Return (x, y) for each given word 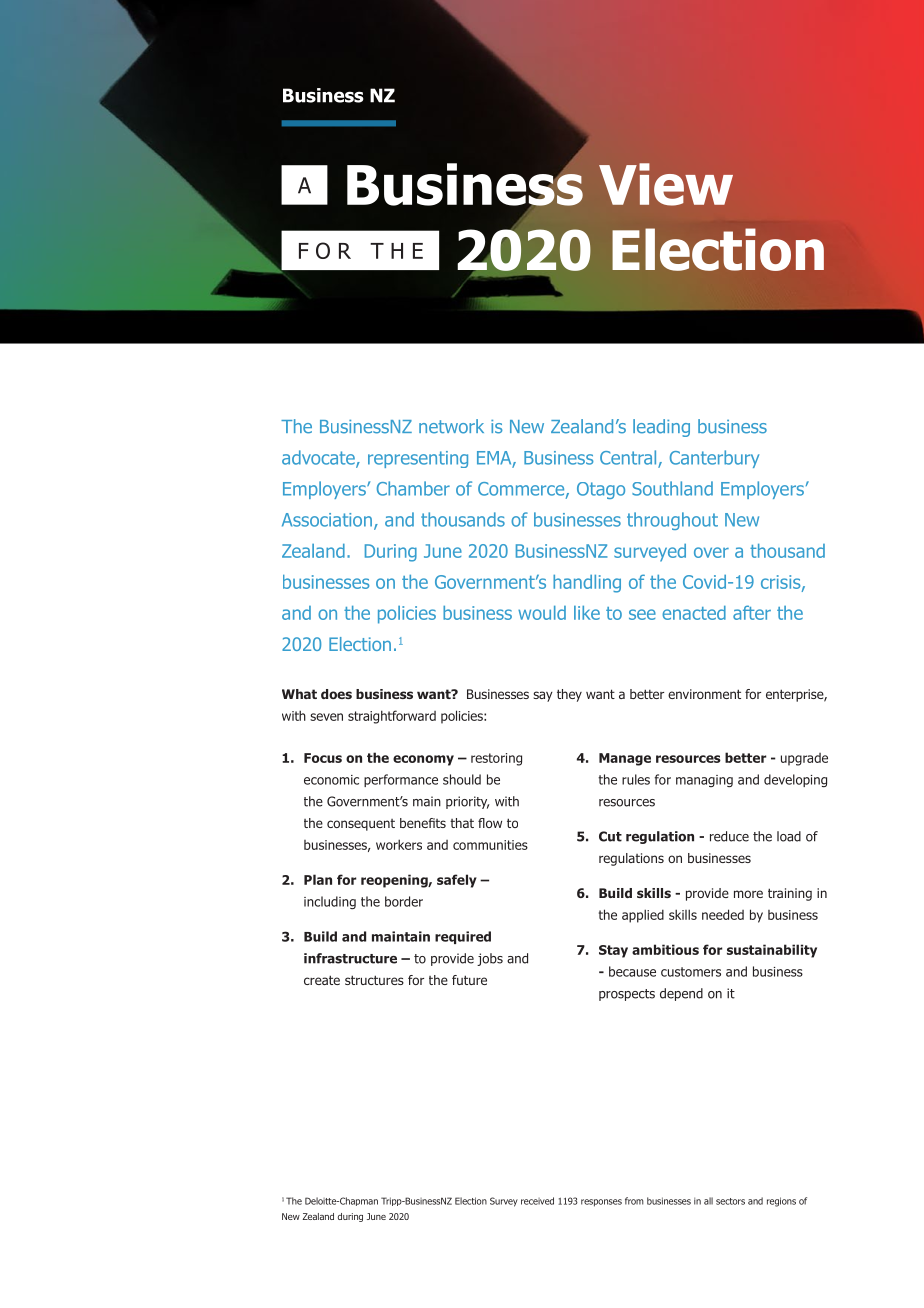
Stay (613, 951)
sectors (730, 1201)
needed (723, 914)
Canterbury (714, 459)
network (451, 426)
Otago (601, 490)
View (666, 184)
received (537, 1201)
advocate (319, 458)
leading (661, 428)
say (543, 696)
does (336, 694)
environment (704, 694)
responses (601, 1203)
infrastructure (350, 958)
